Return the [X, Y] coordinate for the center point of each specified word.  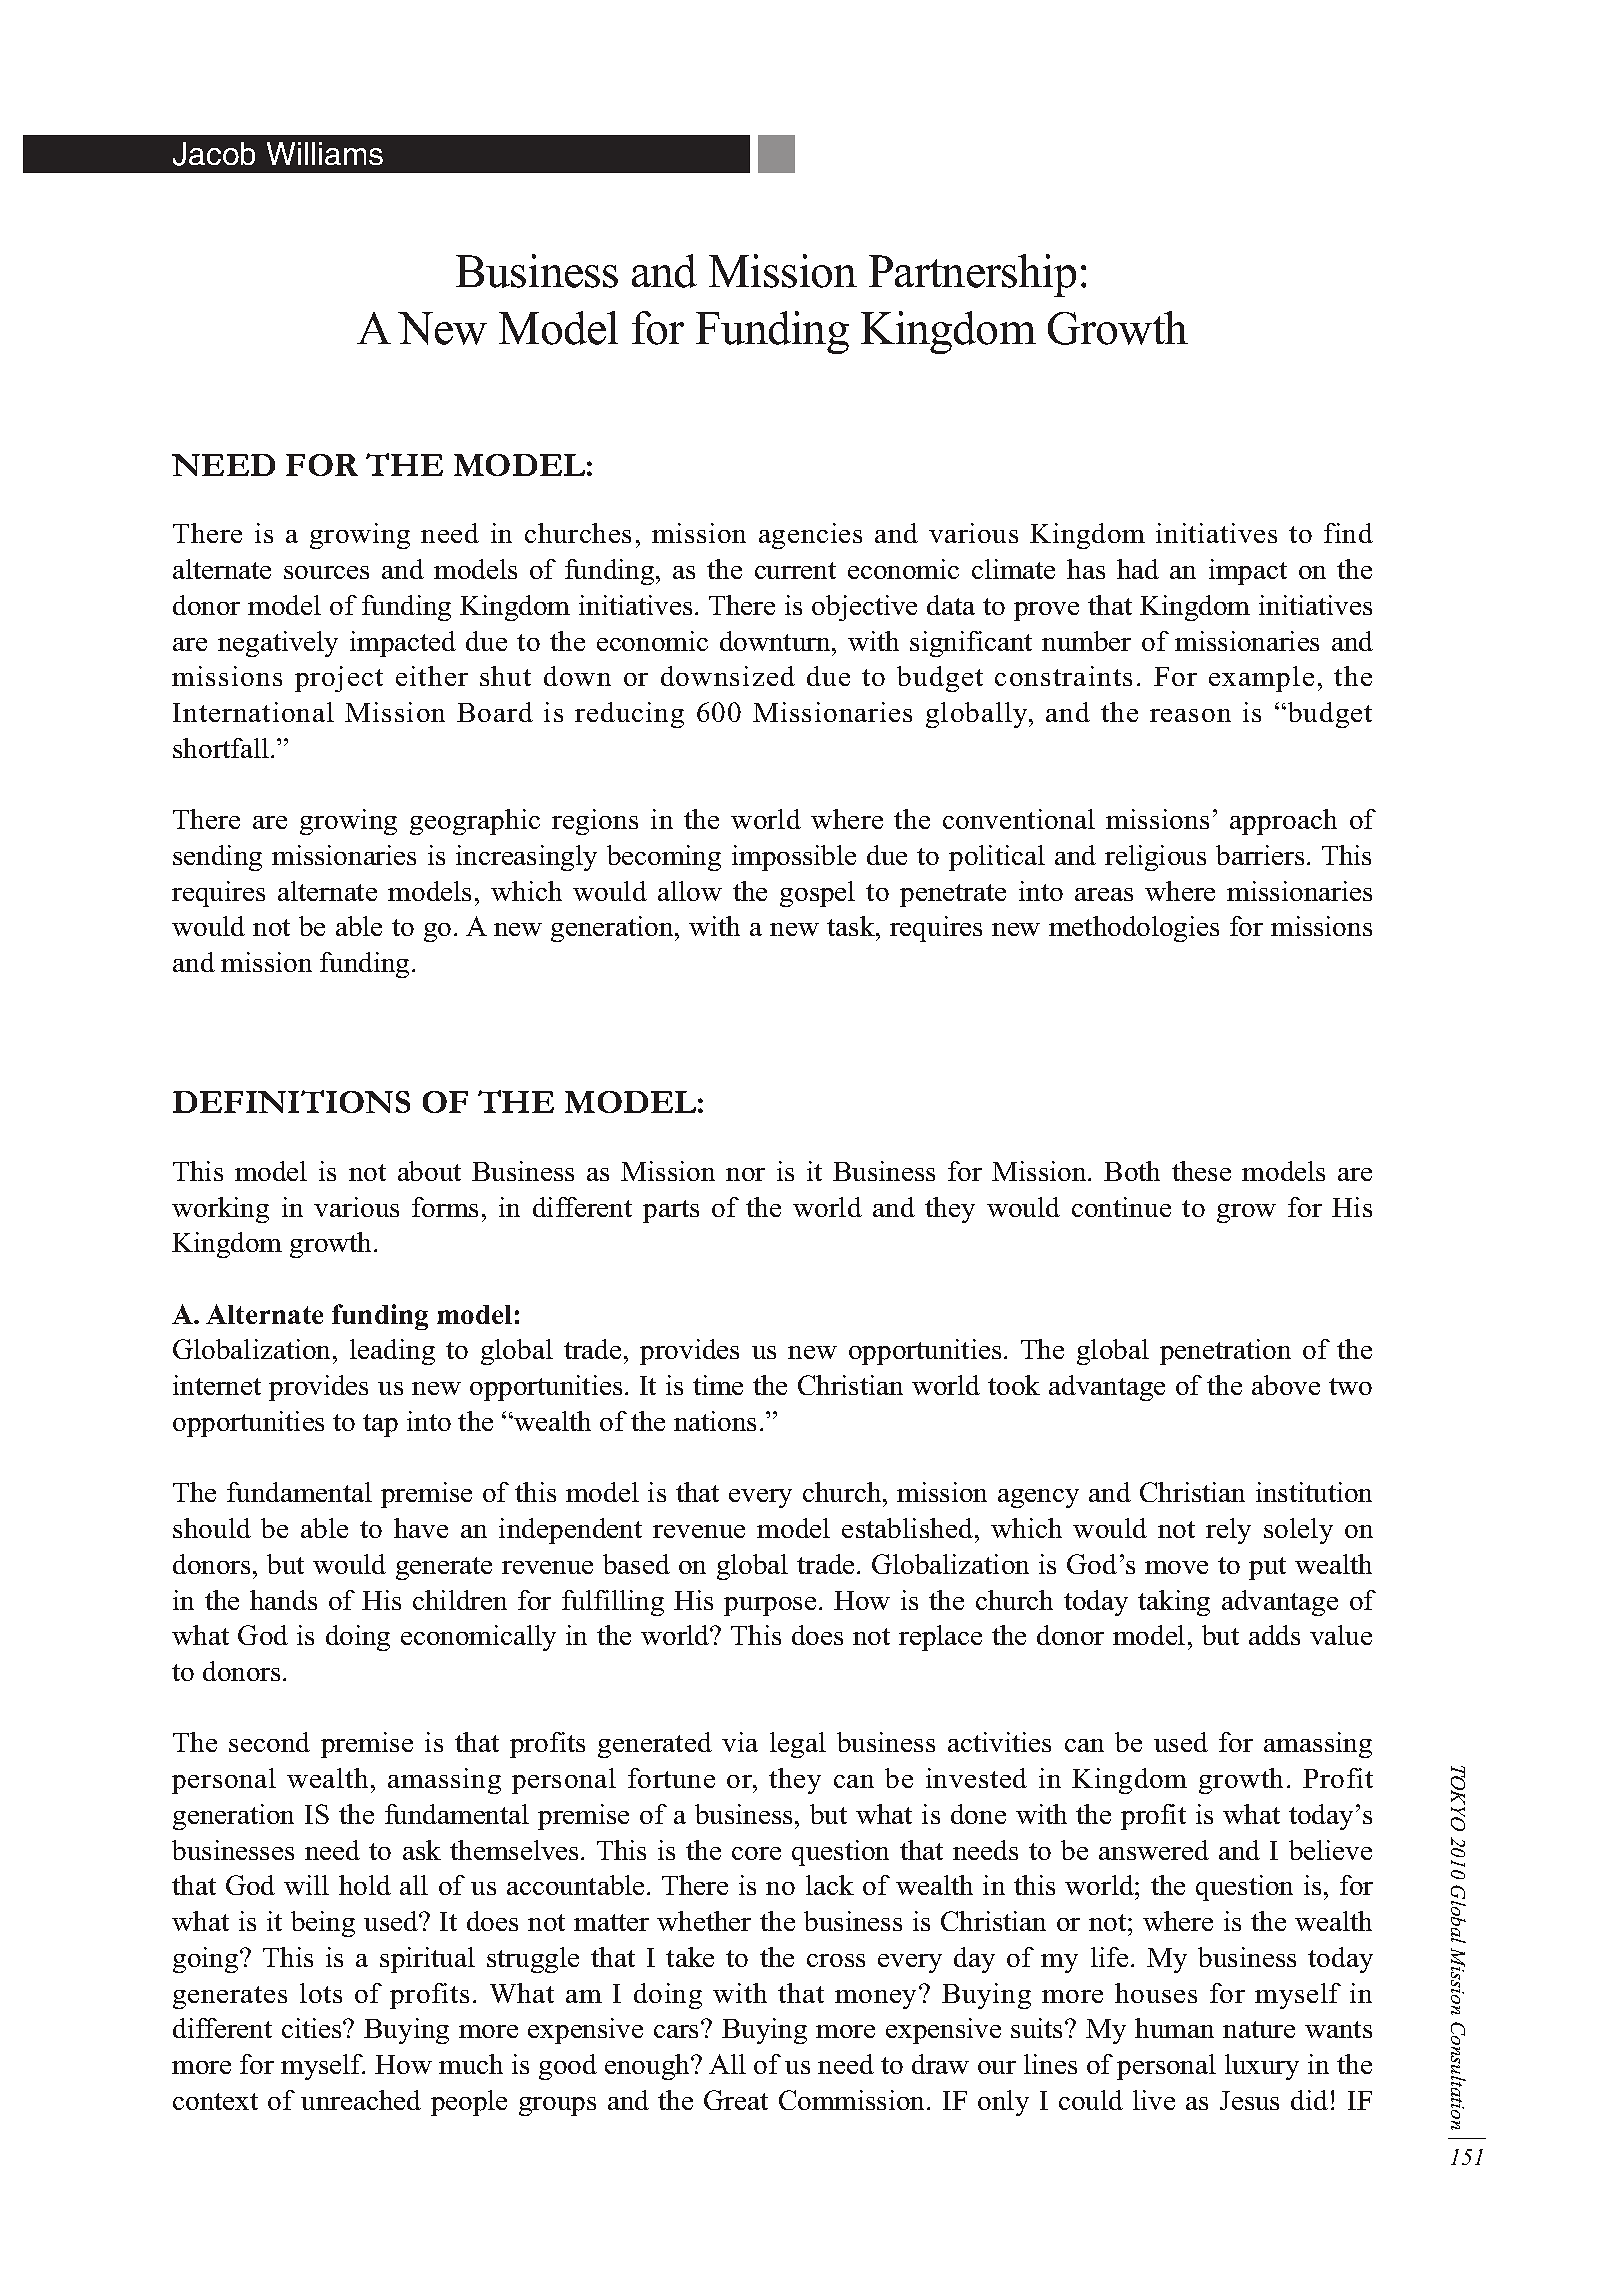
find [1348, 533]
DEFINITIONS [291, 1101]
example [1261, 679]
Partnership [972, 275]
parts [671, 1211]
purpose [770, 1606]
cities [313, 2028]
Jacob [214, 154]
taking [1174, 1603]
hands [283, 1600]
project [339, 679]
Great [736, 2100]
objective [864, 608]
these [1201, 1171]
